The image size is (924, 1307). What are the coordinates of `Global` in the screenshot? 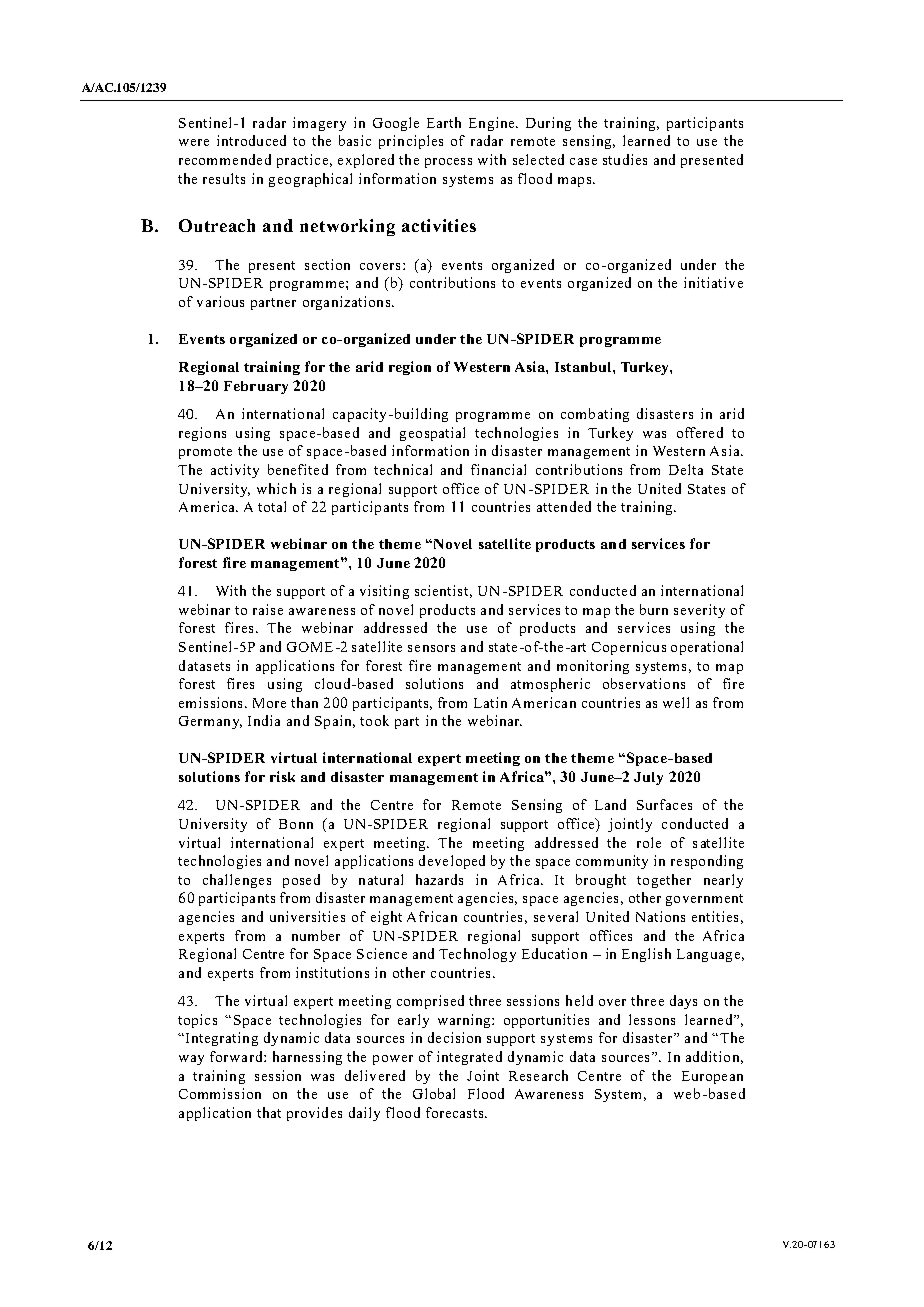 It's located at (434, 1093).
